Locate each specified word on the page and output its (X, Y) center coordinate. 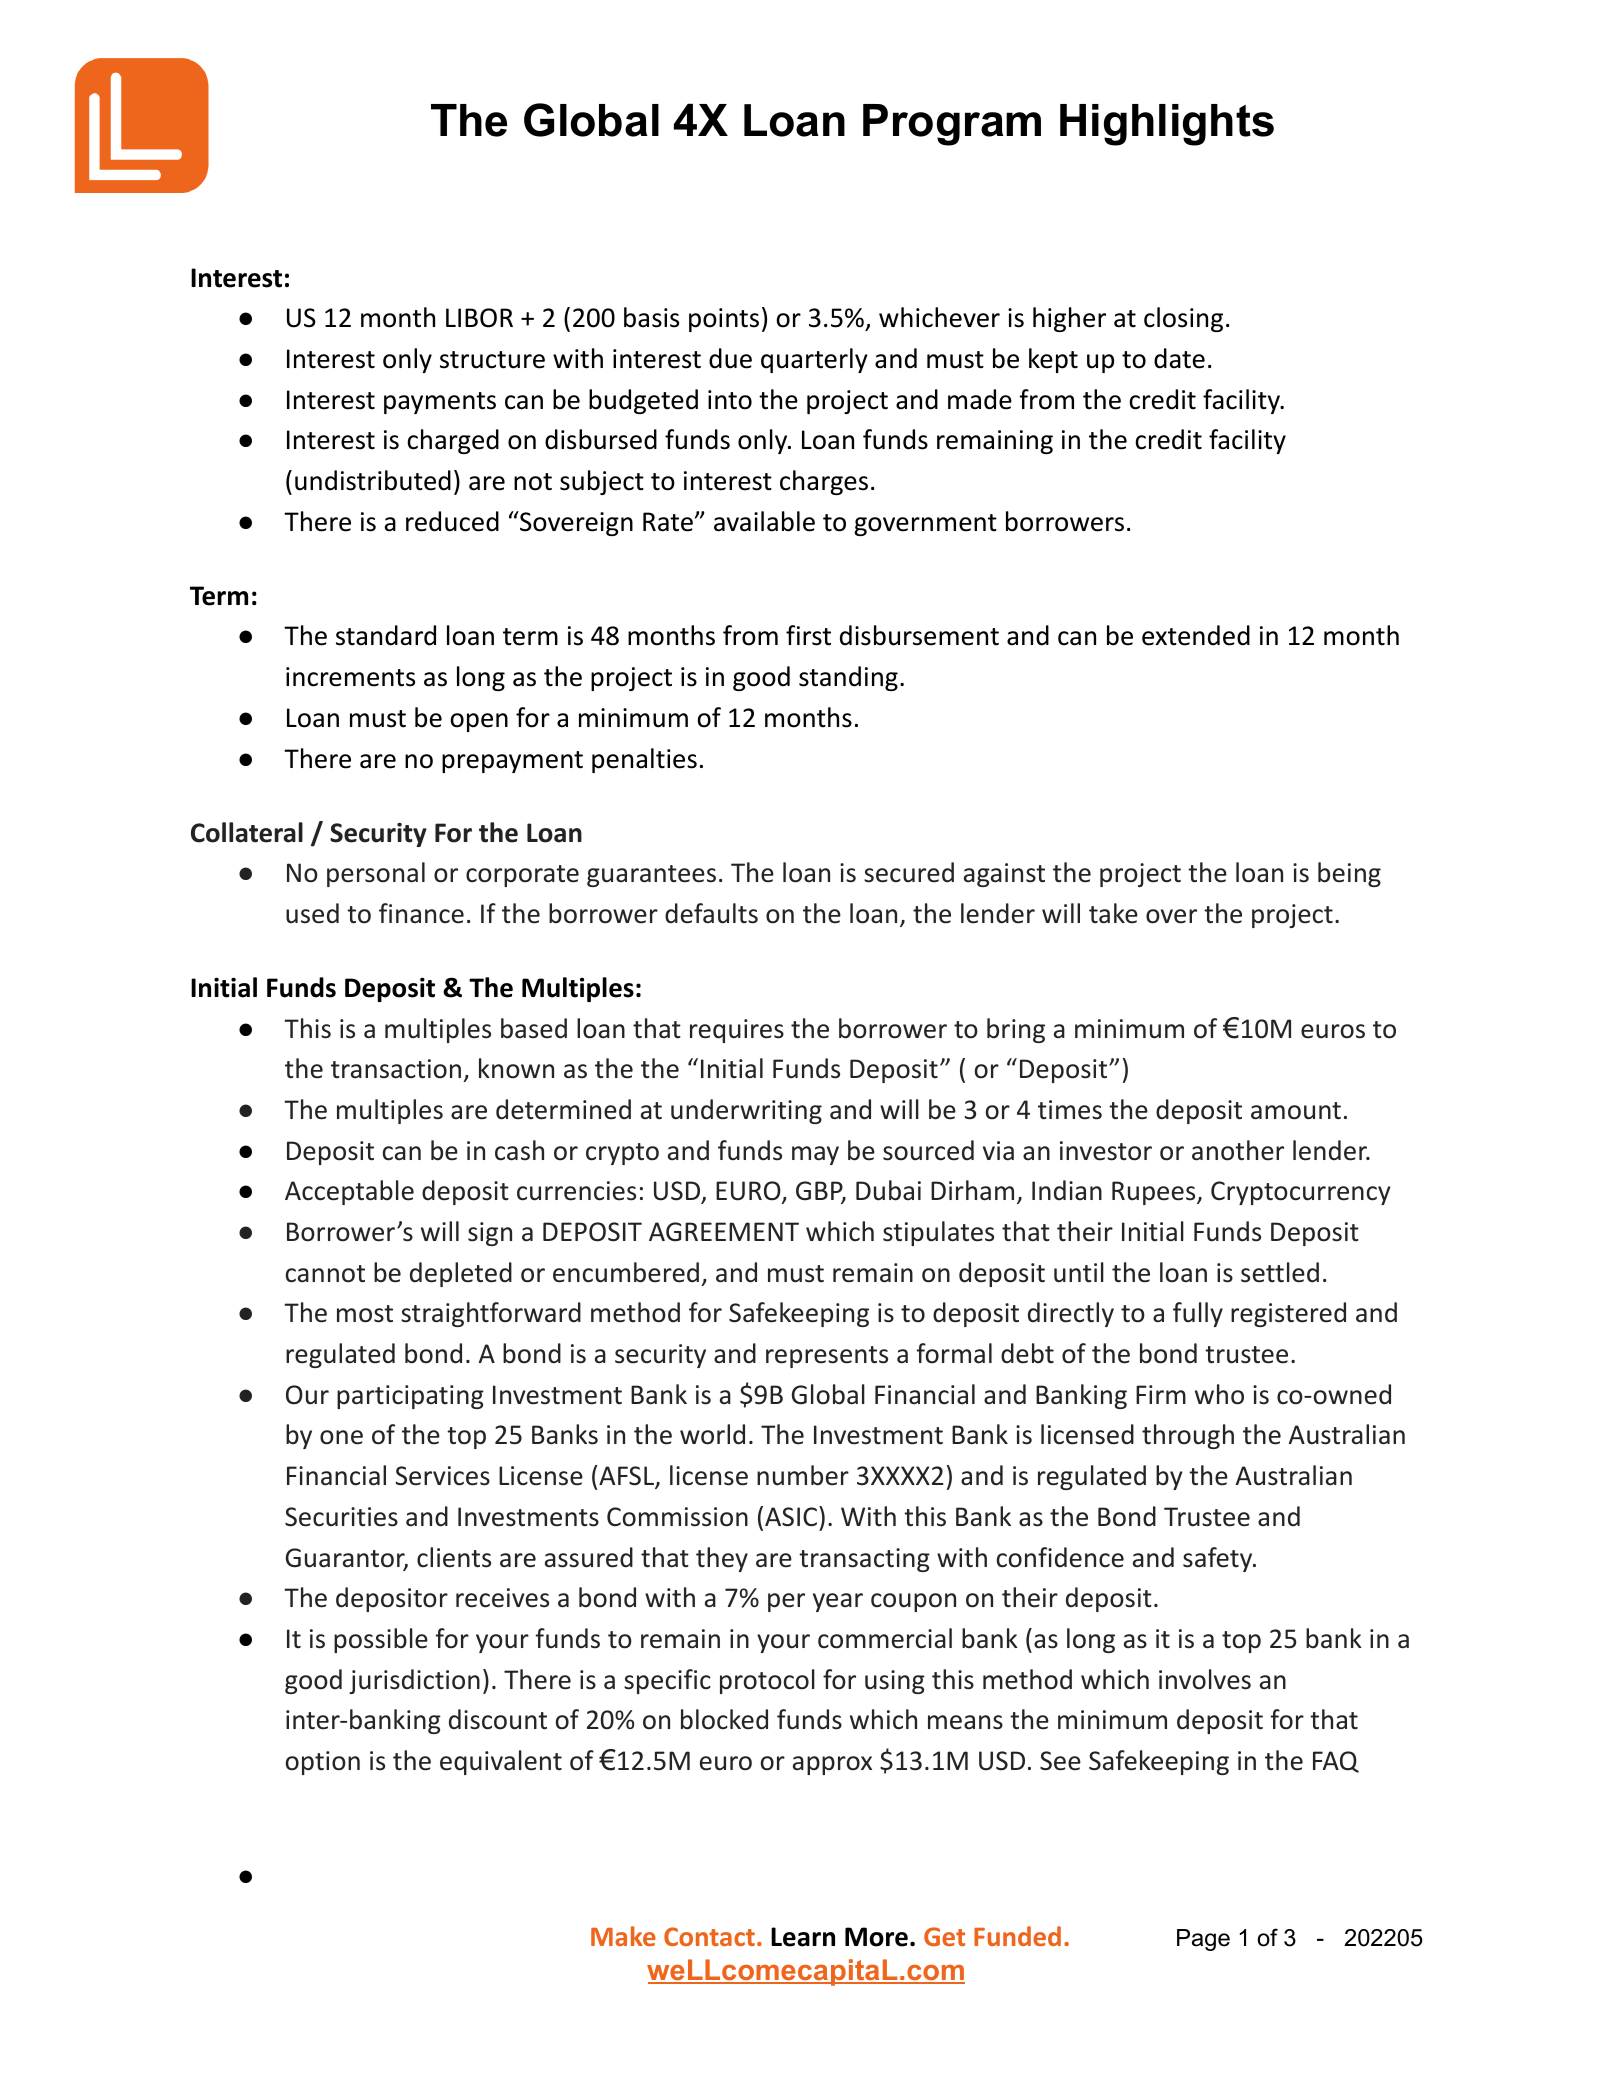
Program (952, 125)
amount (1296, 1111)
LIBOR (479, 318)
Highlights (1167, 125)
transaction (396, 1069)
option (323, 1763)
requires (737, 1031)
